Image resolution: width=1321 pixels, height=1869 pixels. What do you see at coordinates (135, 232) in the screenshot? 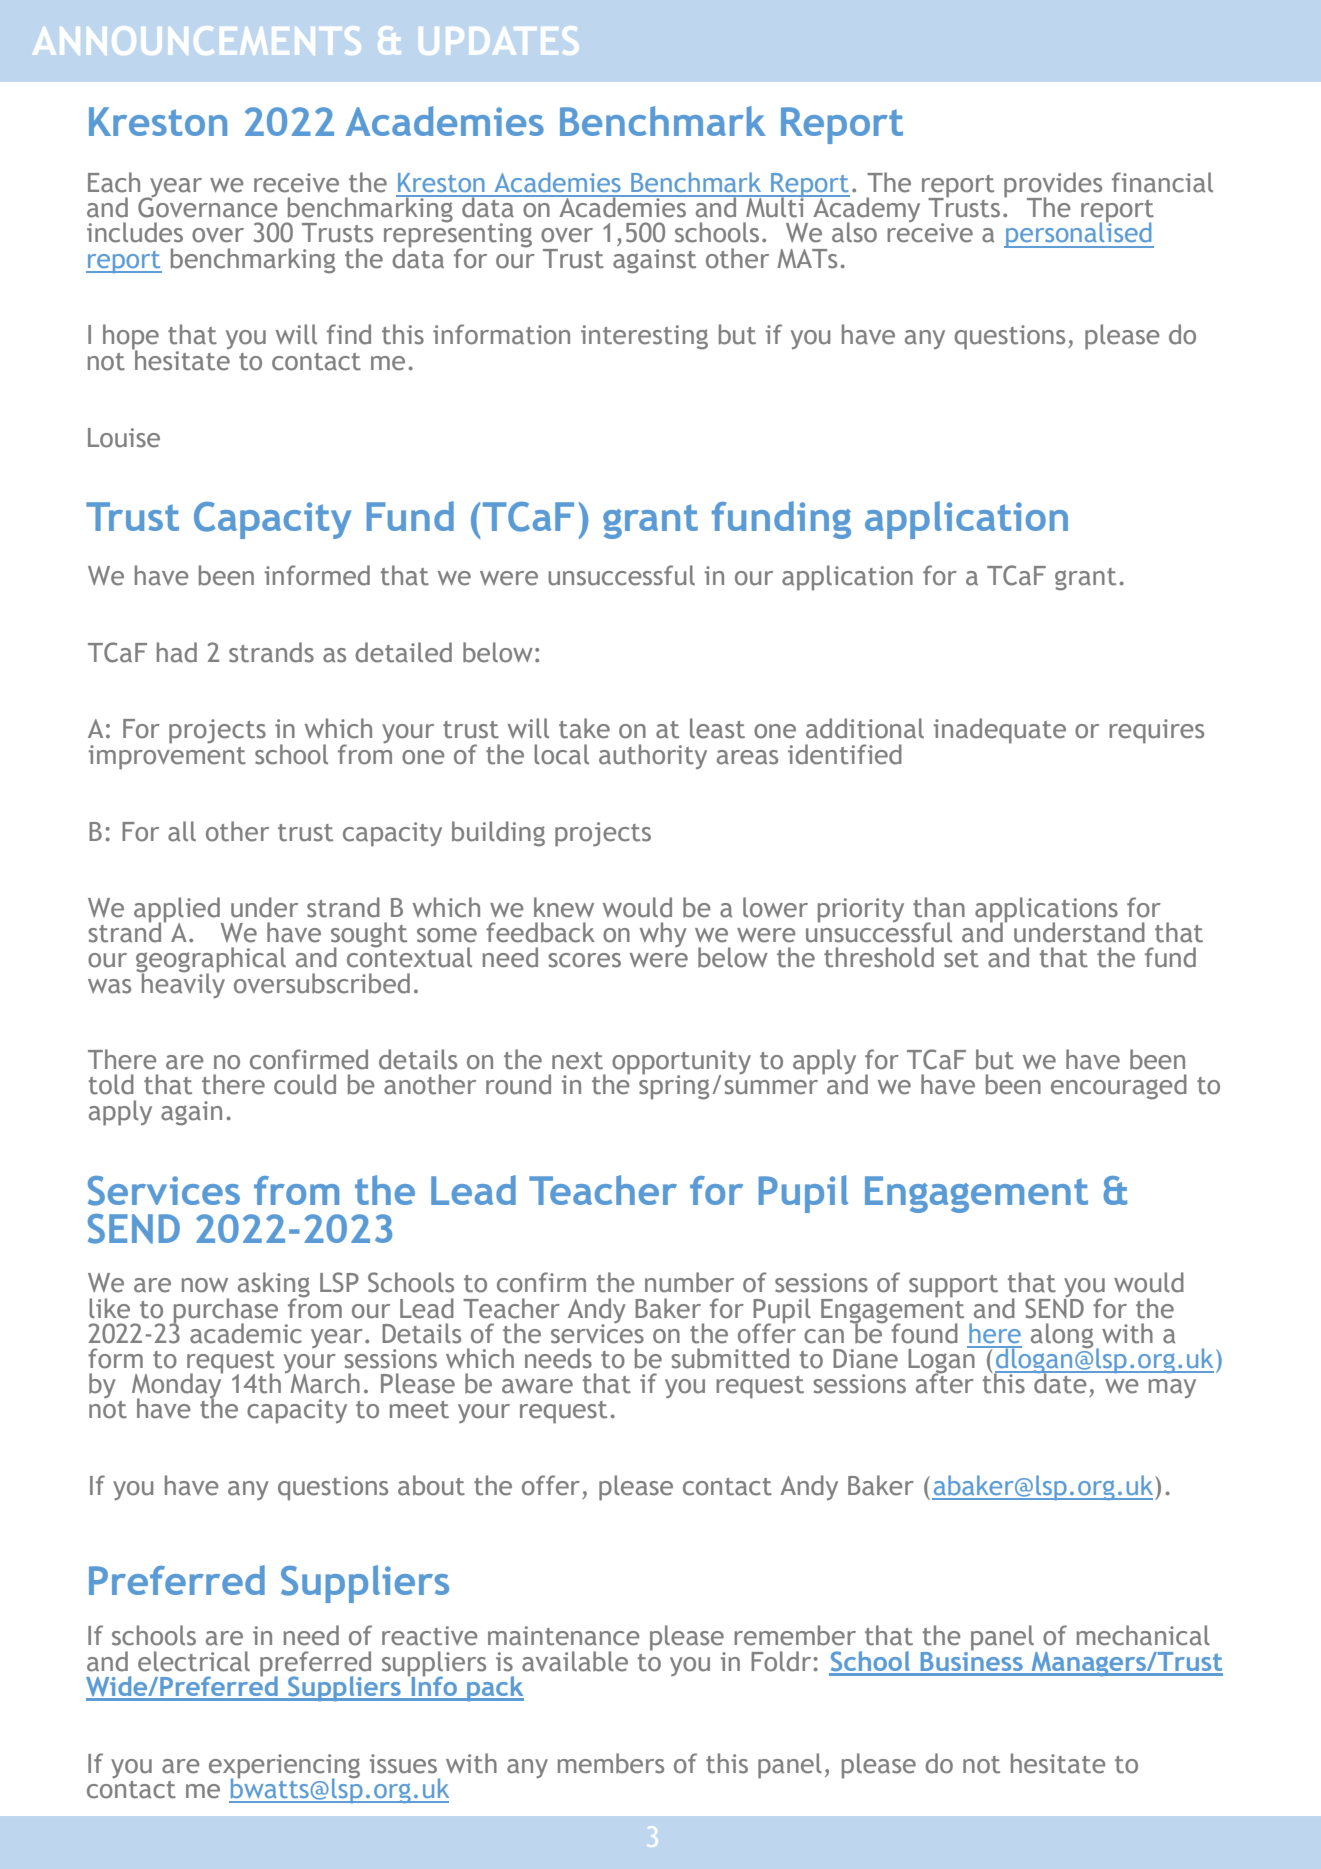
I see `includes` at bounding box center [135, 232].
